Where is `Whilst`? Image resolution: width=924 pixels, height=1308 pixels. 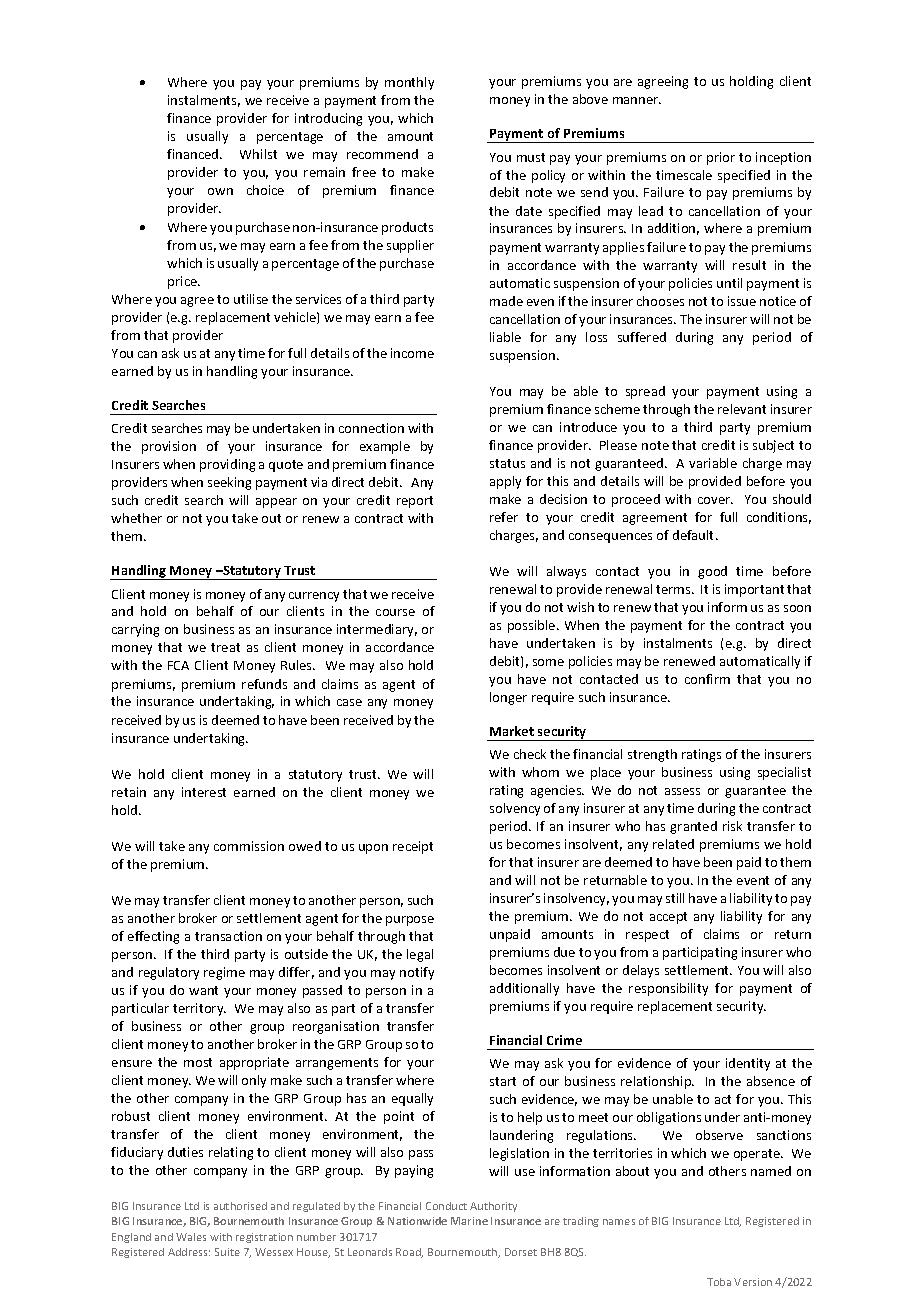 Whilst is located at coordinates (258, 154).
